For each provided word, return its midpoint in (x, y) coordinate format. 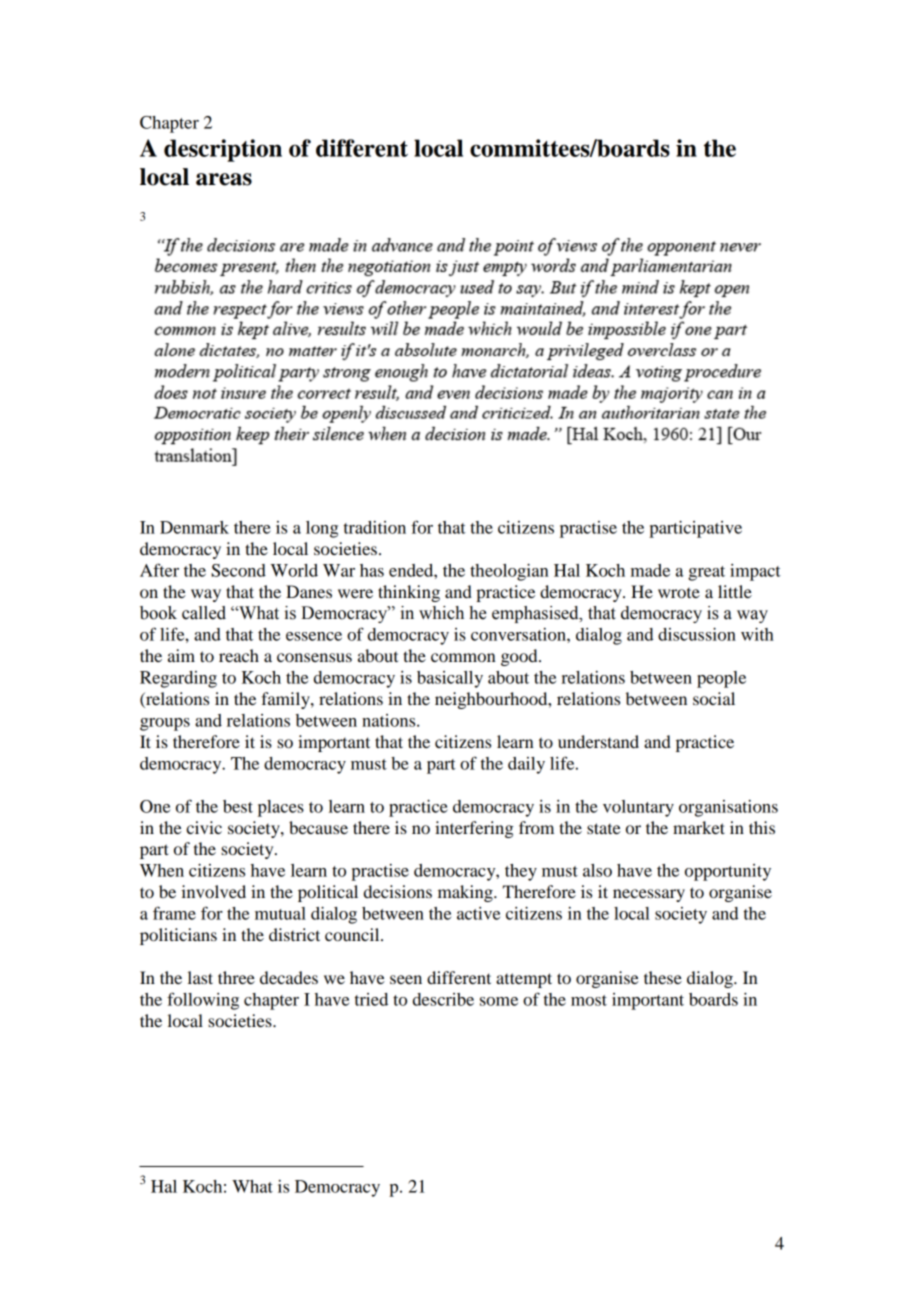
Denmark (194, 527)
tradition (375, 527)
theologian (509, 572)
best (238, 806)
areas (224, 179)
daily (526, 765)
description (223, 150)
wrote (679, 593)
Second (238, 570)
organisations (728, 808)
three (236, 977)
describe (443, 999)
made (650, 570)
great (706, 573)
